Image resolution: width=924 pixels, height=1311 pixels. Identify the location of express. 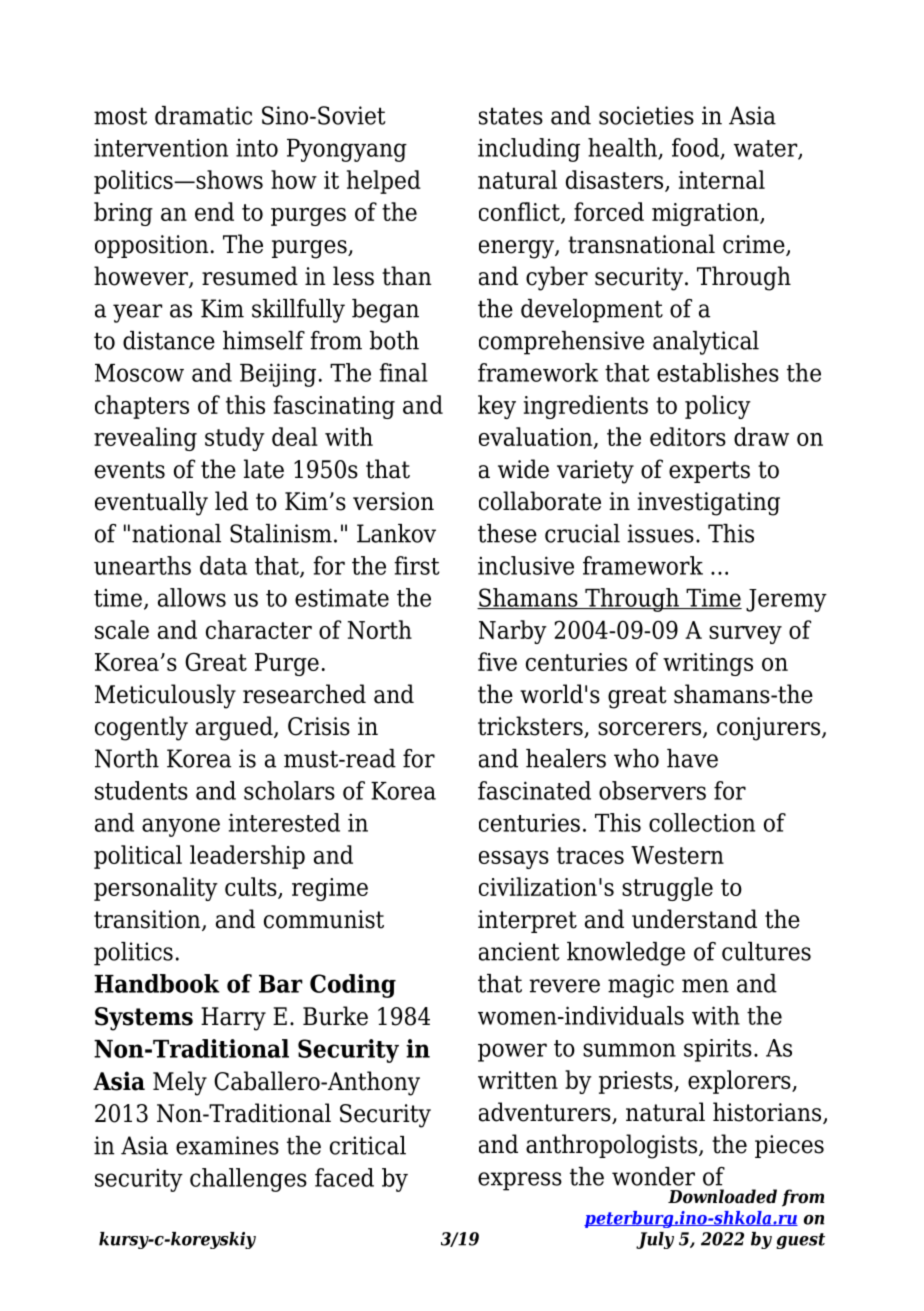
(520, 1181).
